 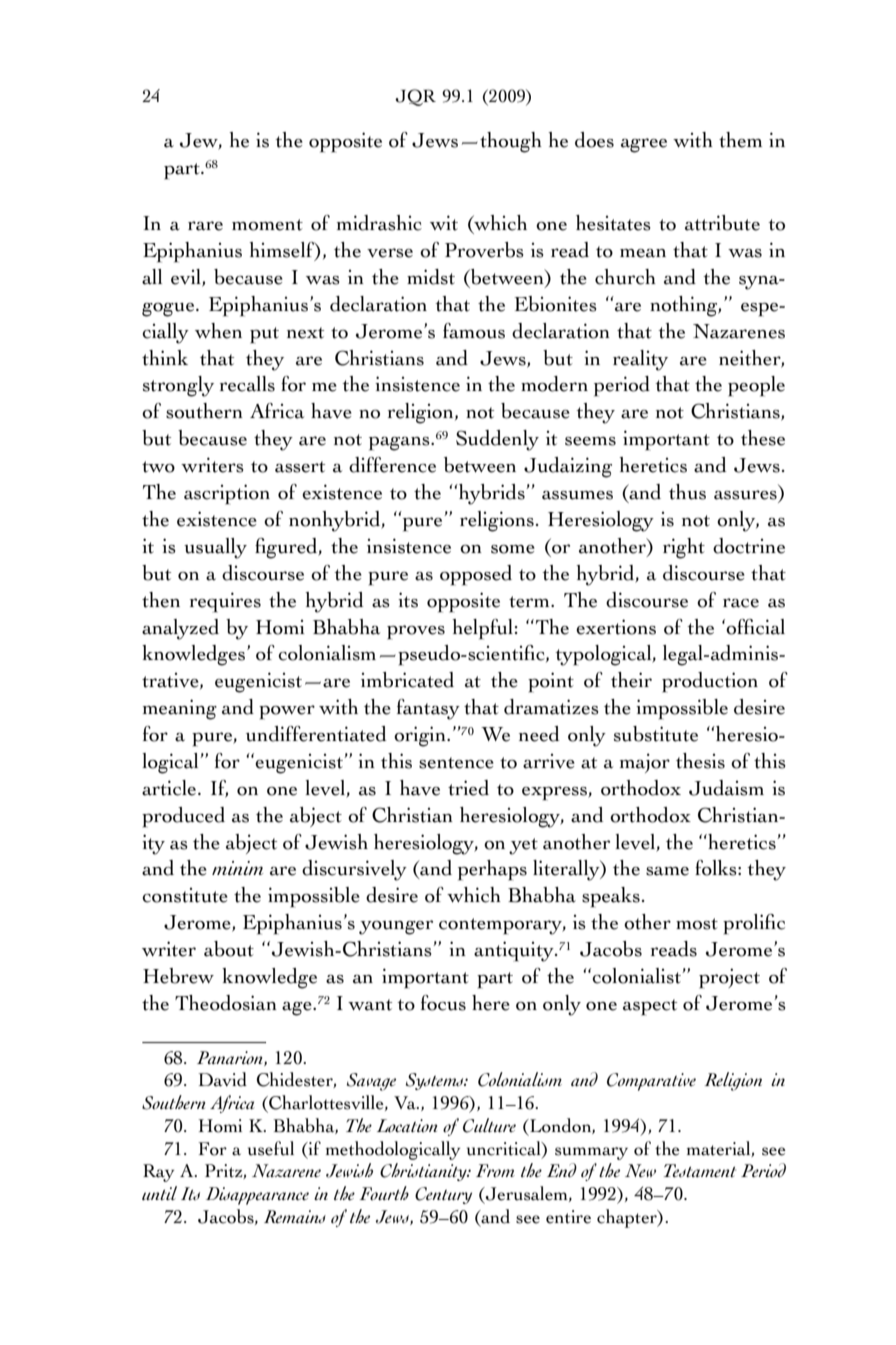 I want to click on younger, so click(x=396, y=927).
